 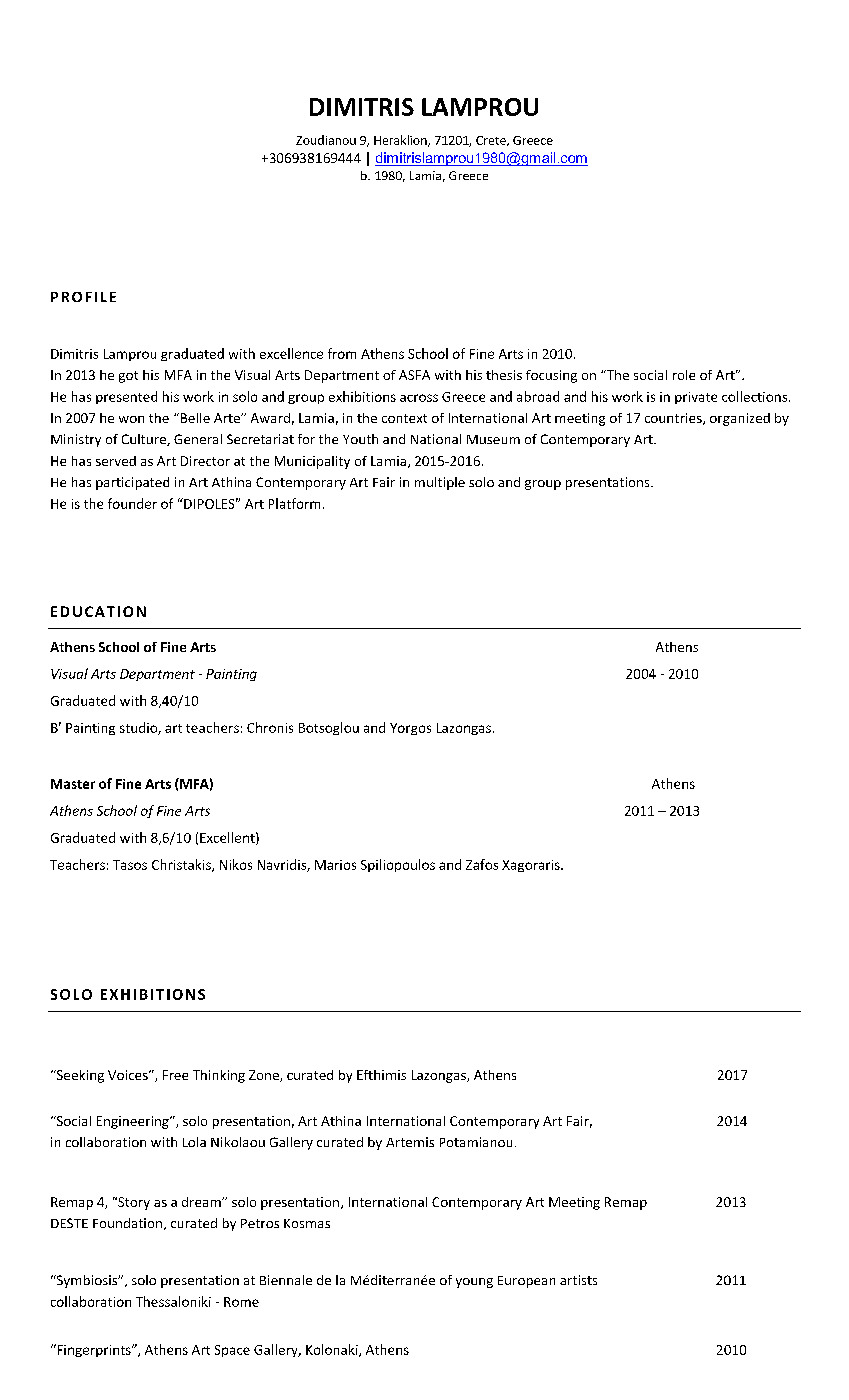 I want to click on artists, so click(x=578, y=1280).
